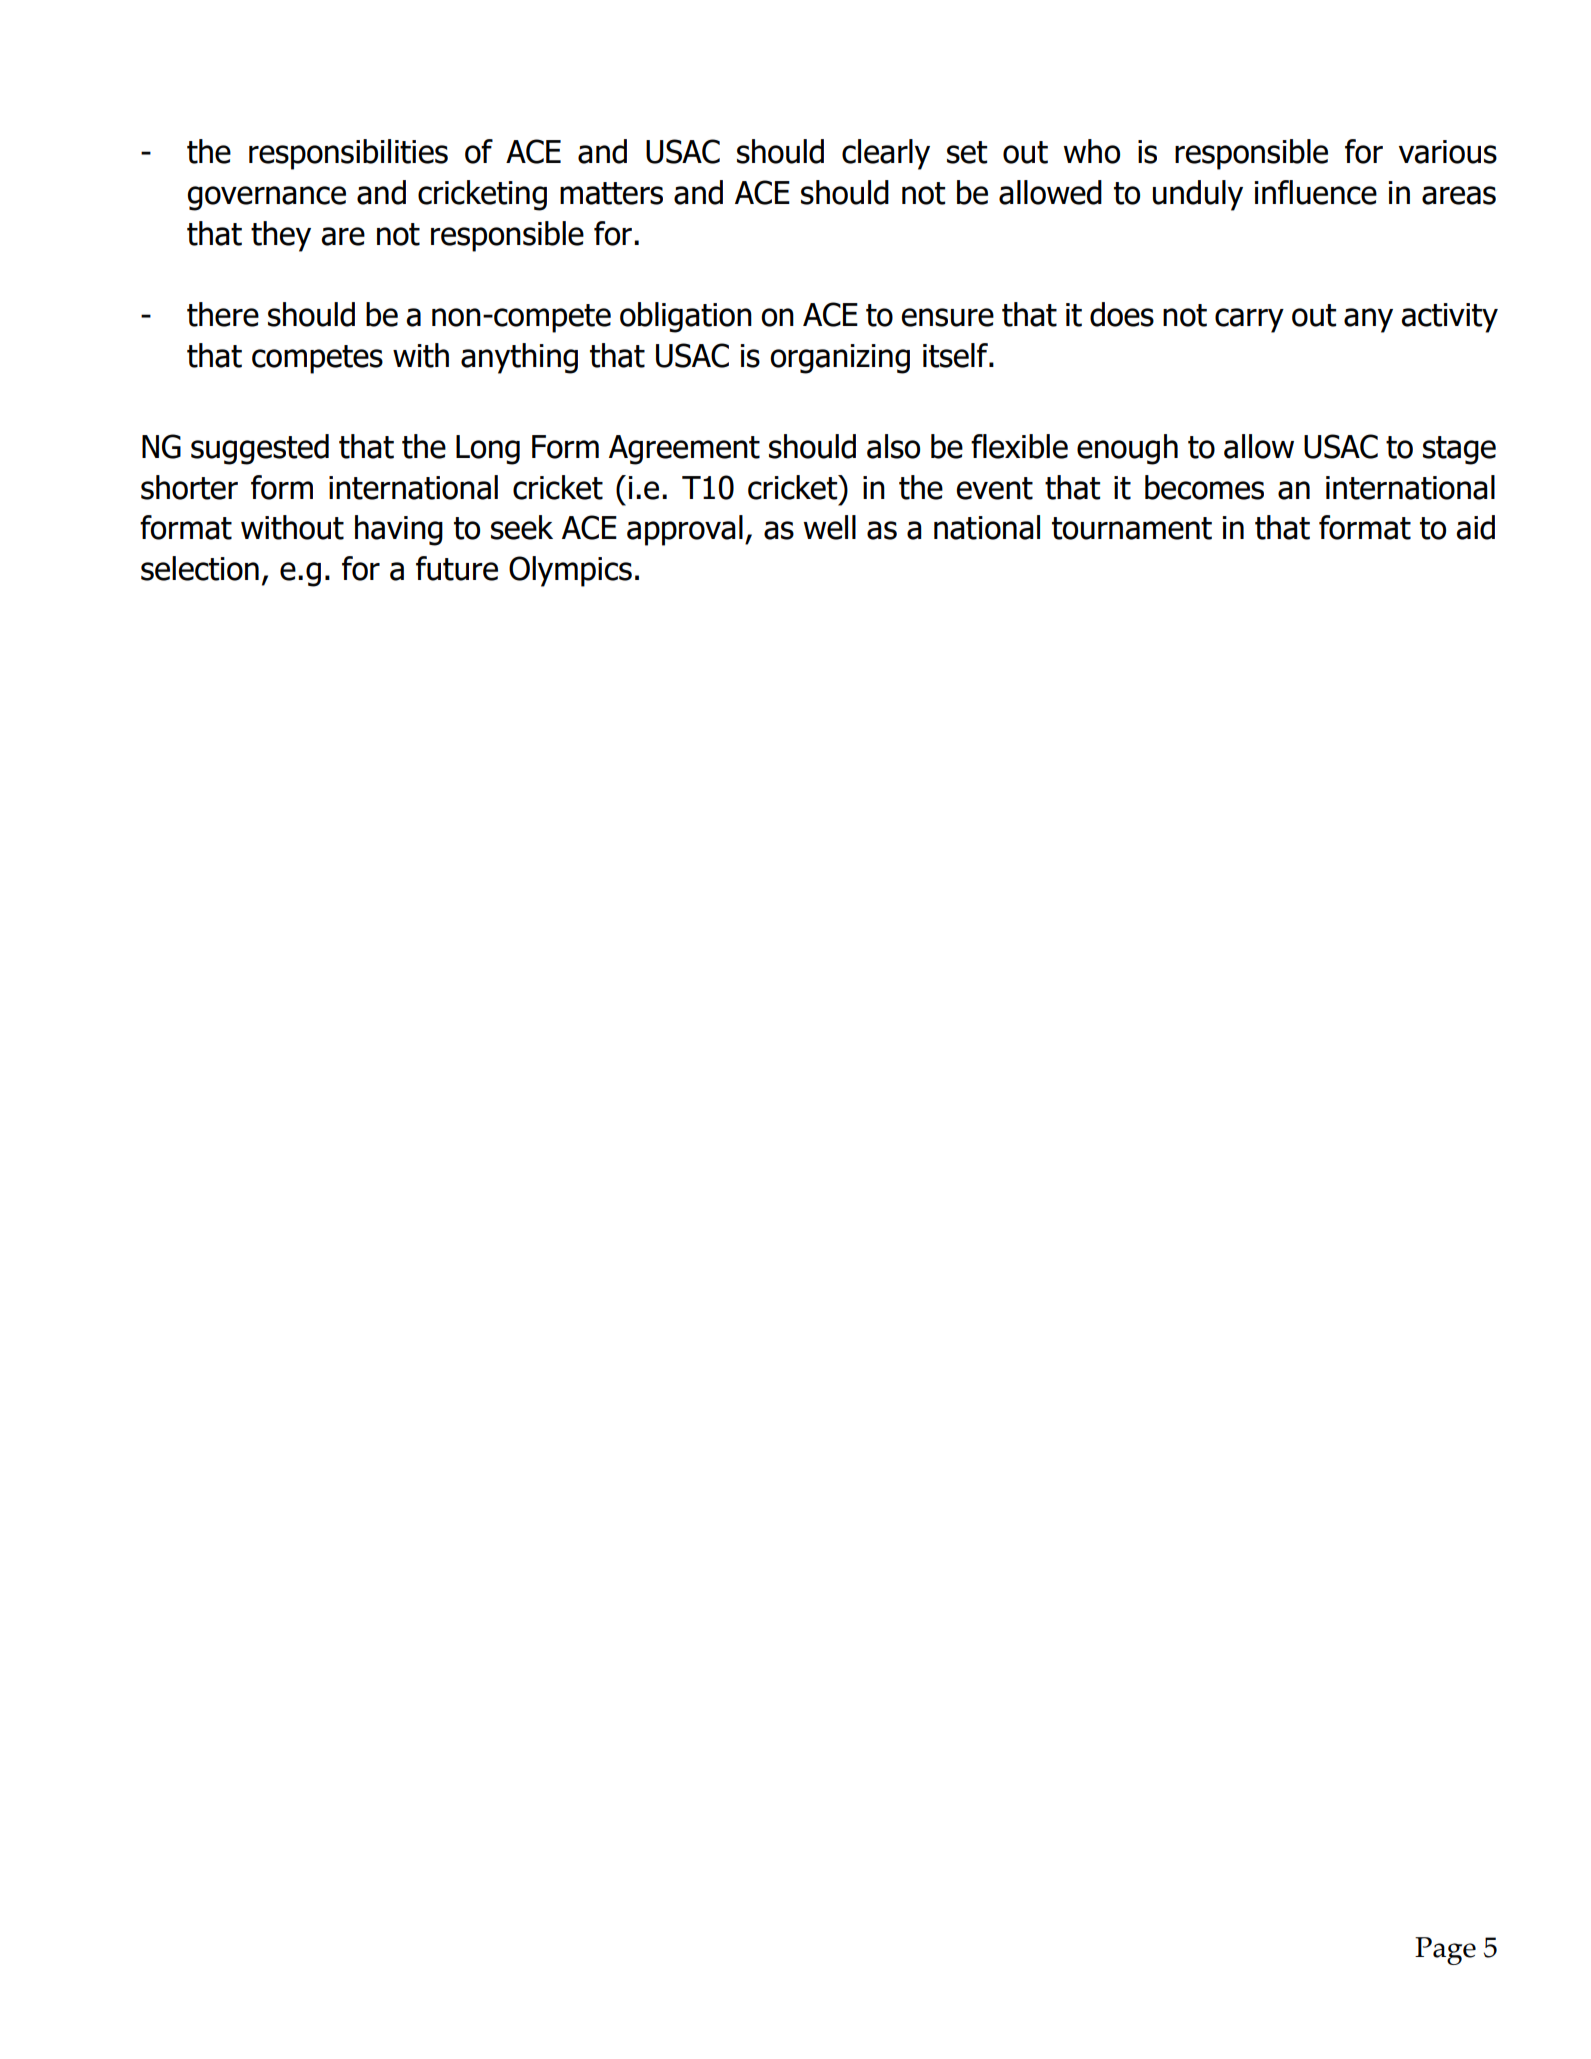 The image size is (1591, 2059). Describe the element at coordinates (1132, 528) in the screenshot. I see `tournament` at that location.
